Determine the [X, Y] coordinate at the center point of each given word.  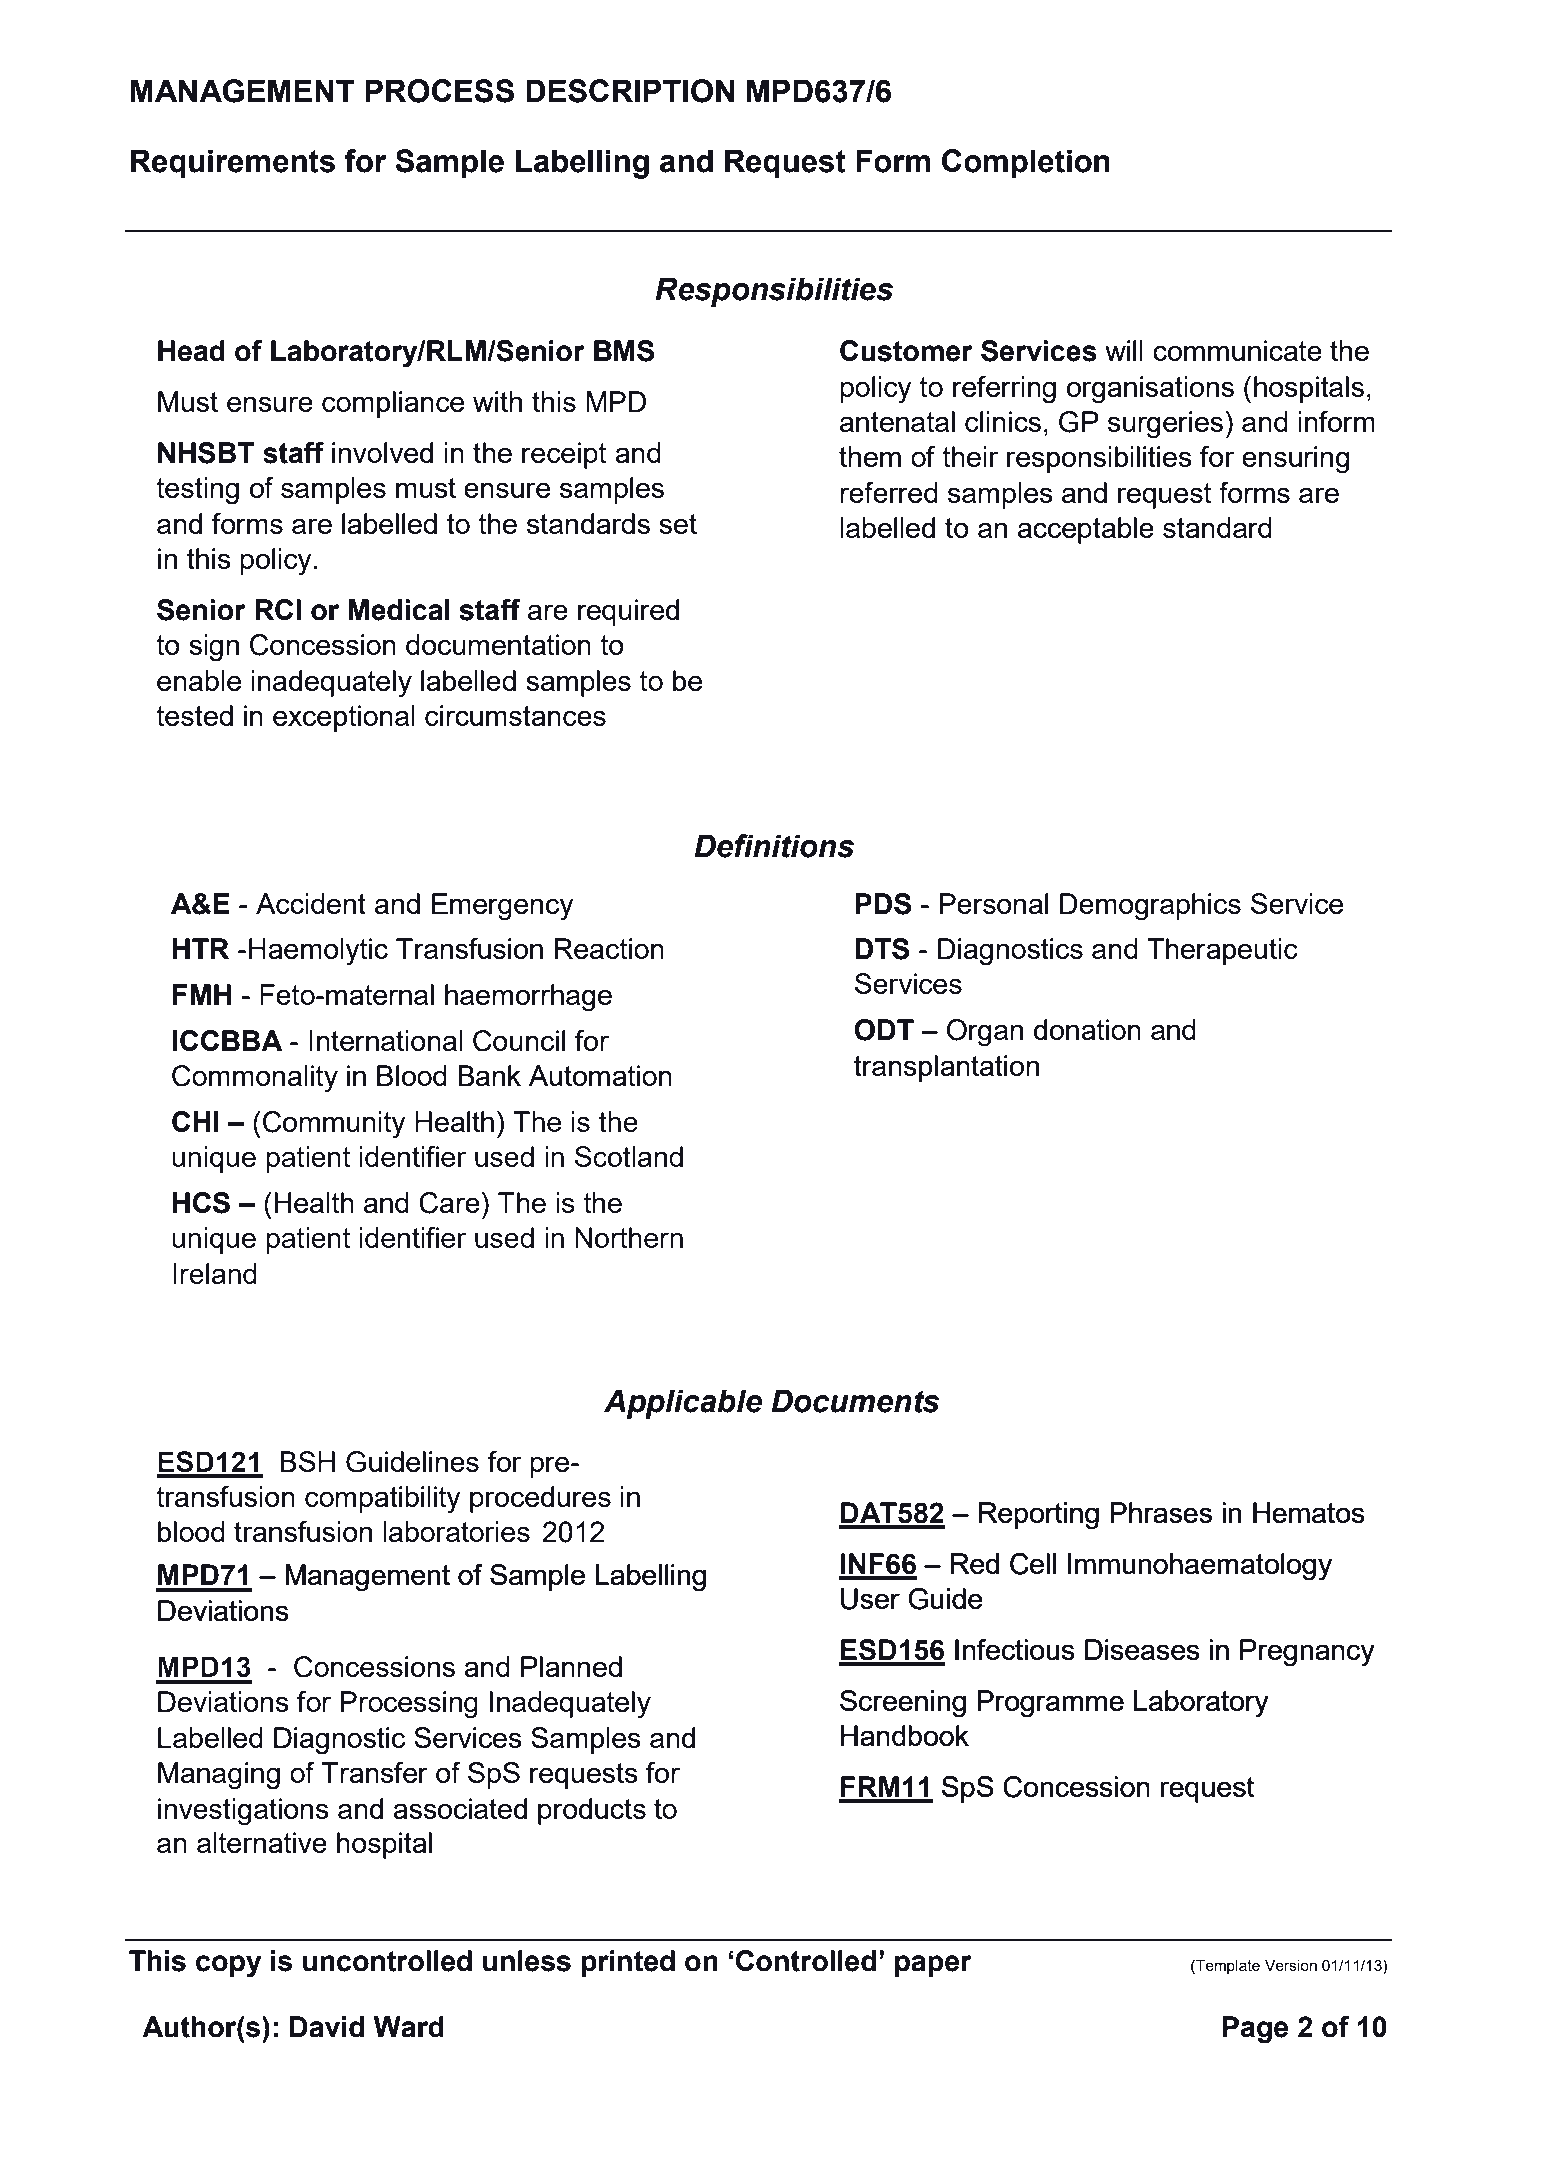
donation [1087, 1029]
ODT [884, 1030]
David [327, 2027]
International [386, 1040]
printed [628, 1963]
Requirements [233, 164]
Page [1256, 2030]
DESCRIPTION [630, 91]
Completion [1026, 164]
